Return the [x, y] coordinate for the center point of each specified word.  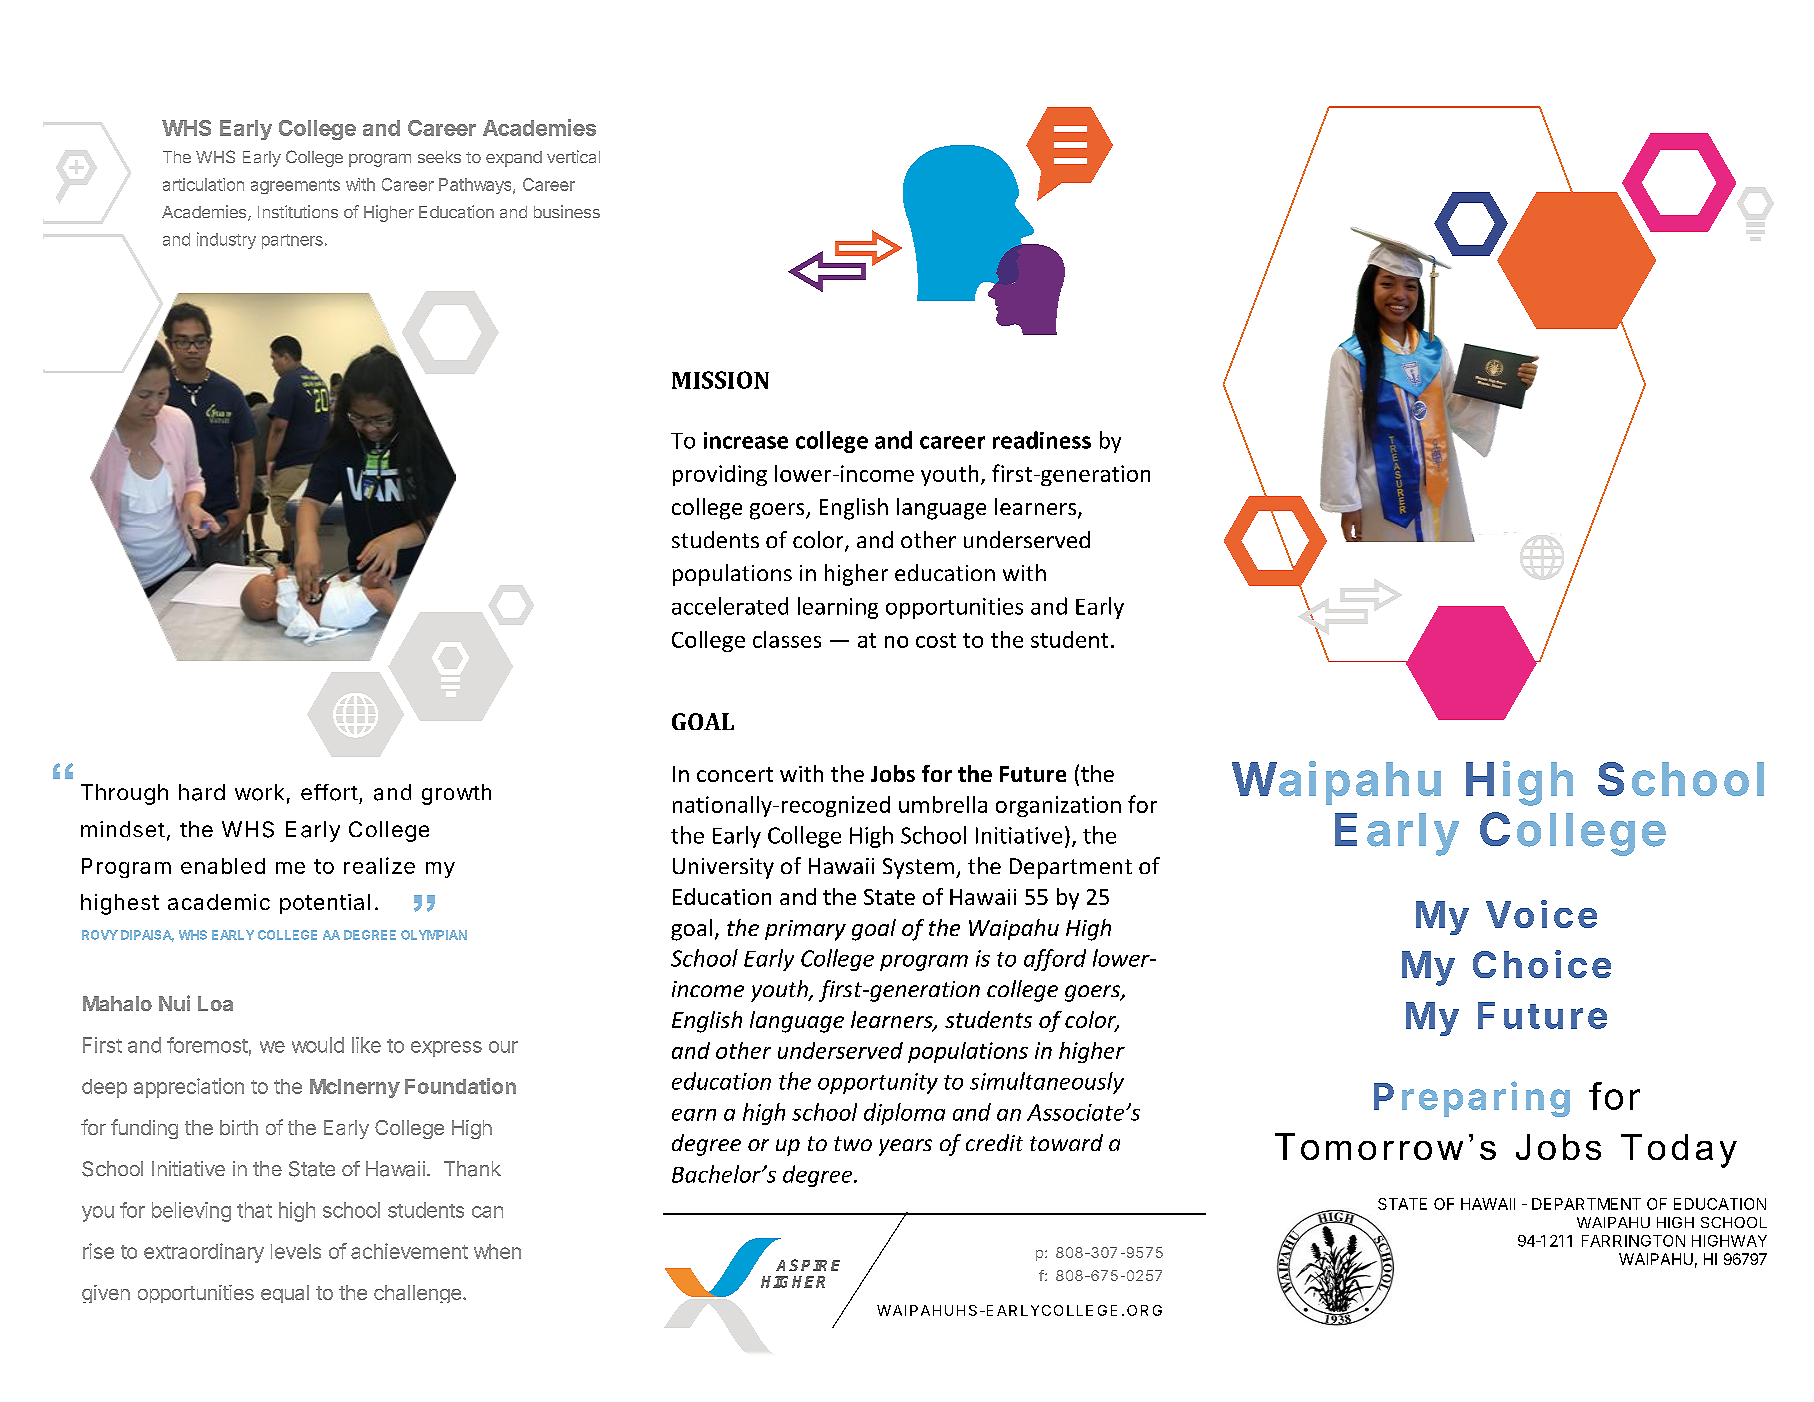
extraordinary [204, 1253]
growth [456, 794]
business [567, 211]
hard [202, 792]
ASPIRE [808, 1265]
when [497, 1251]
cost [936, 640]
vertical [573, 156]
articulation [203, 184]
